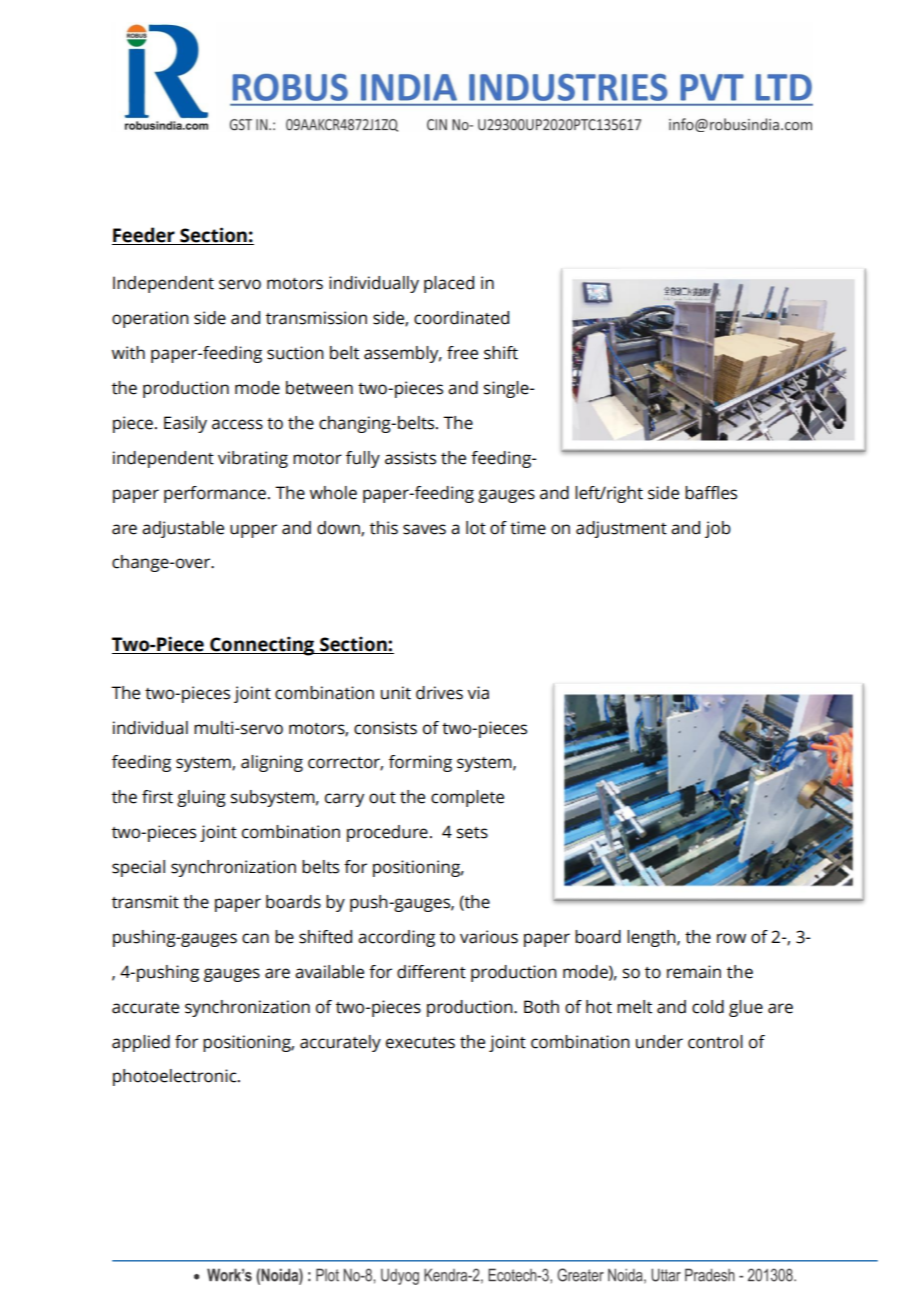 This page has height=1307, width=924. What do you see at coordinates (144, 236) in the page?
I see `Feeder` at bounding box center [144, 236].
